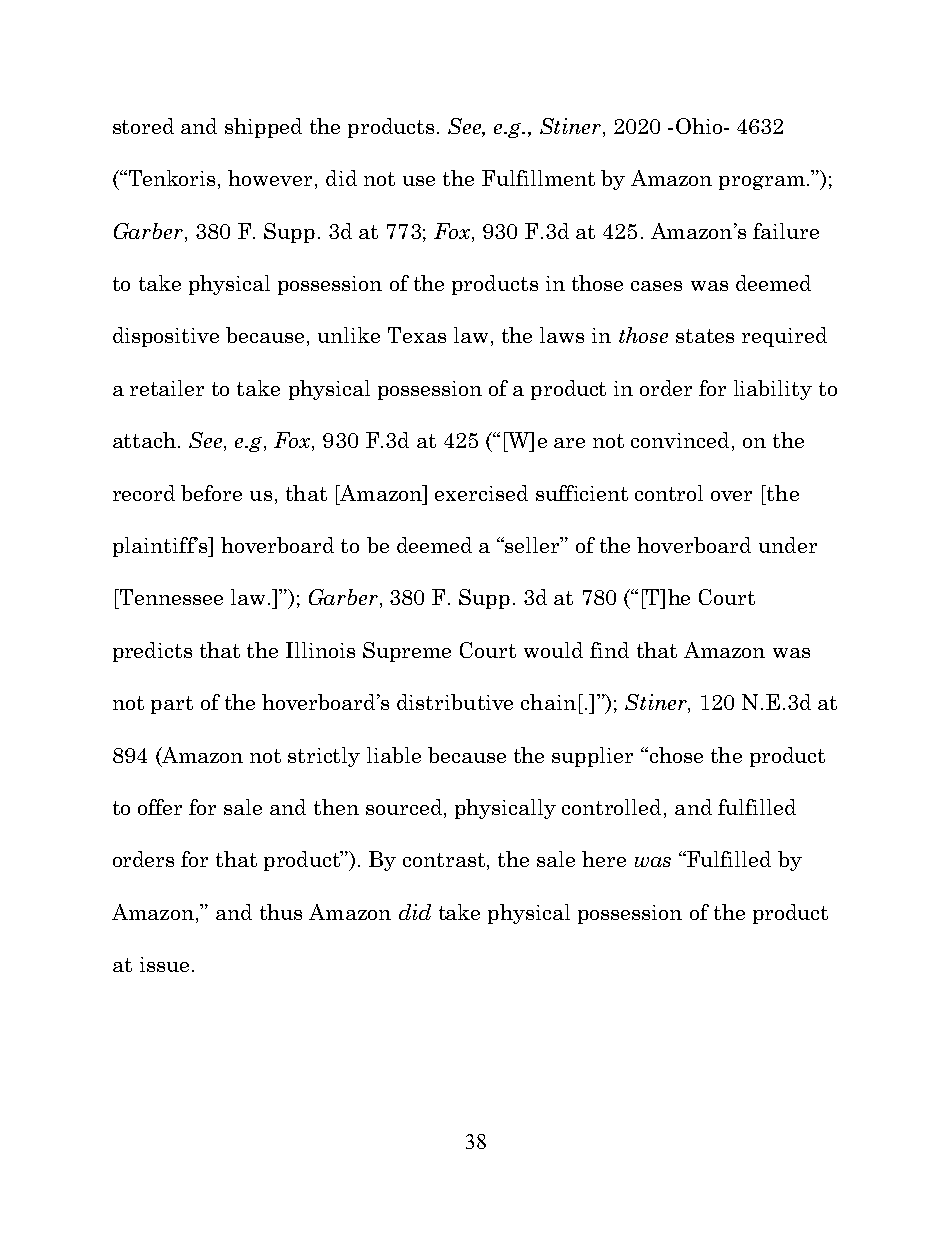 Image resolution: width=952 pixels, height=1233 pixels. I want to click on find, so click(609, 650).
